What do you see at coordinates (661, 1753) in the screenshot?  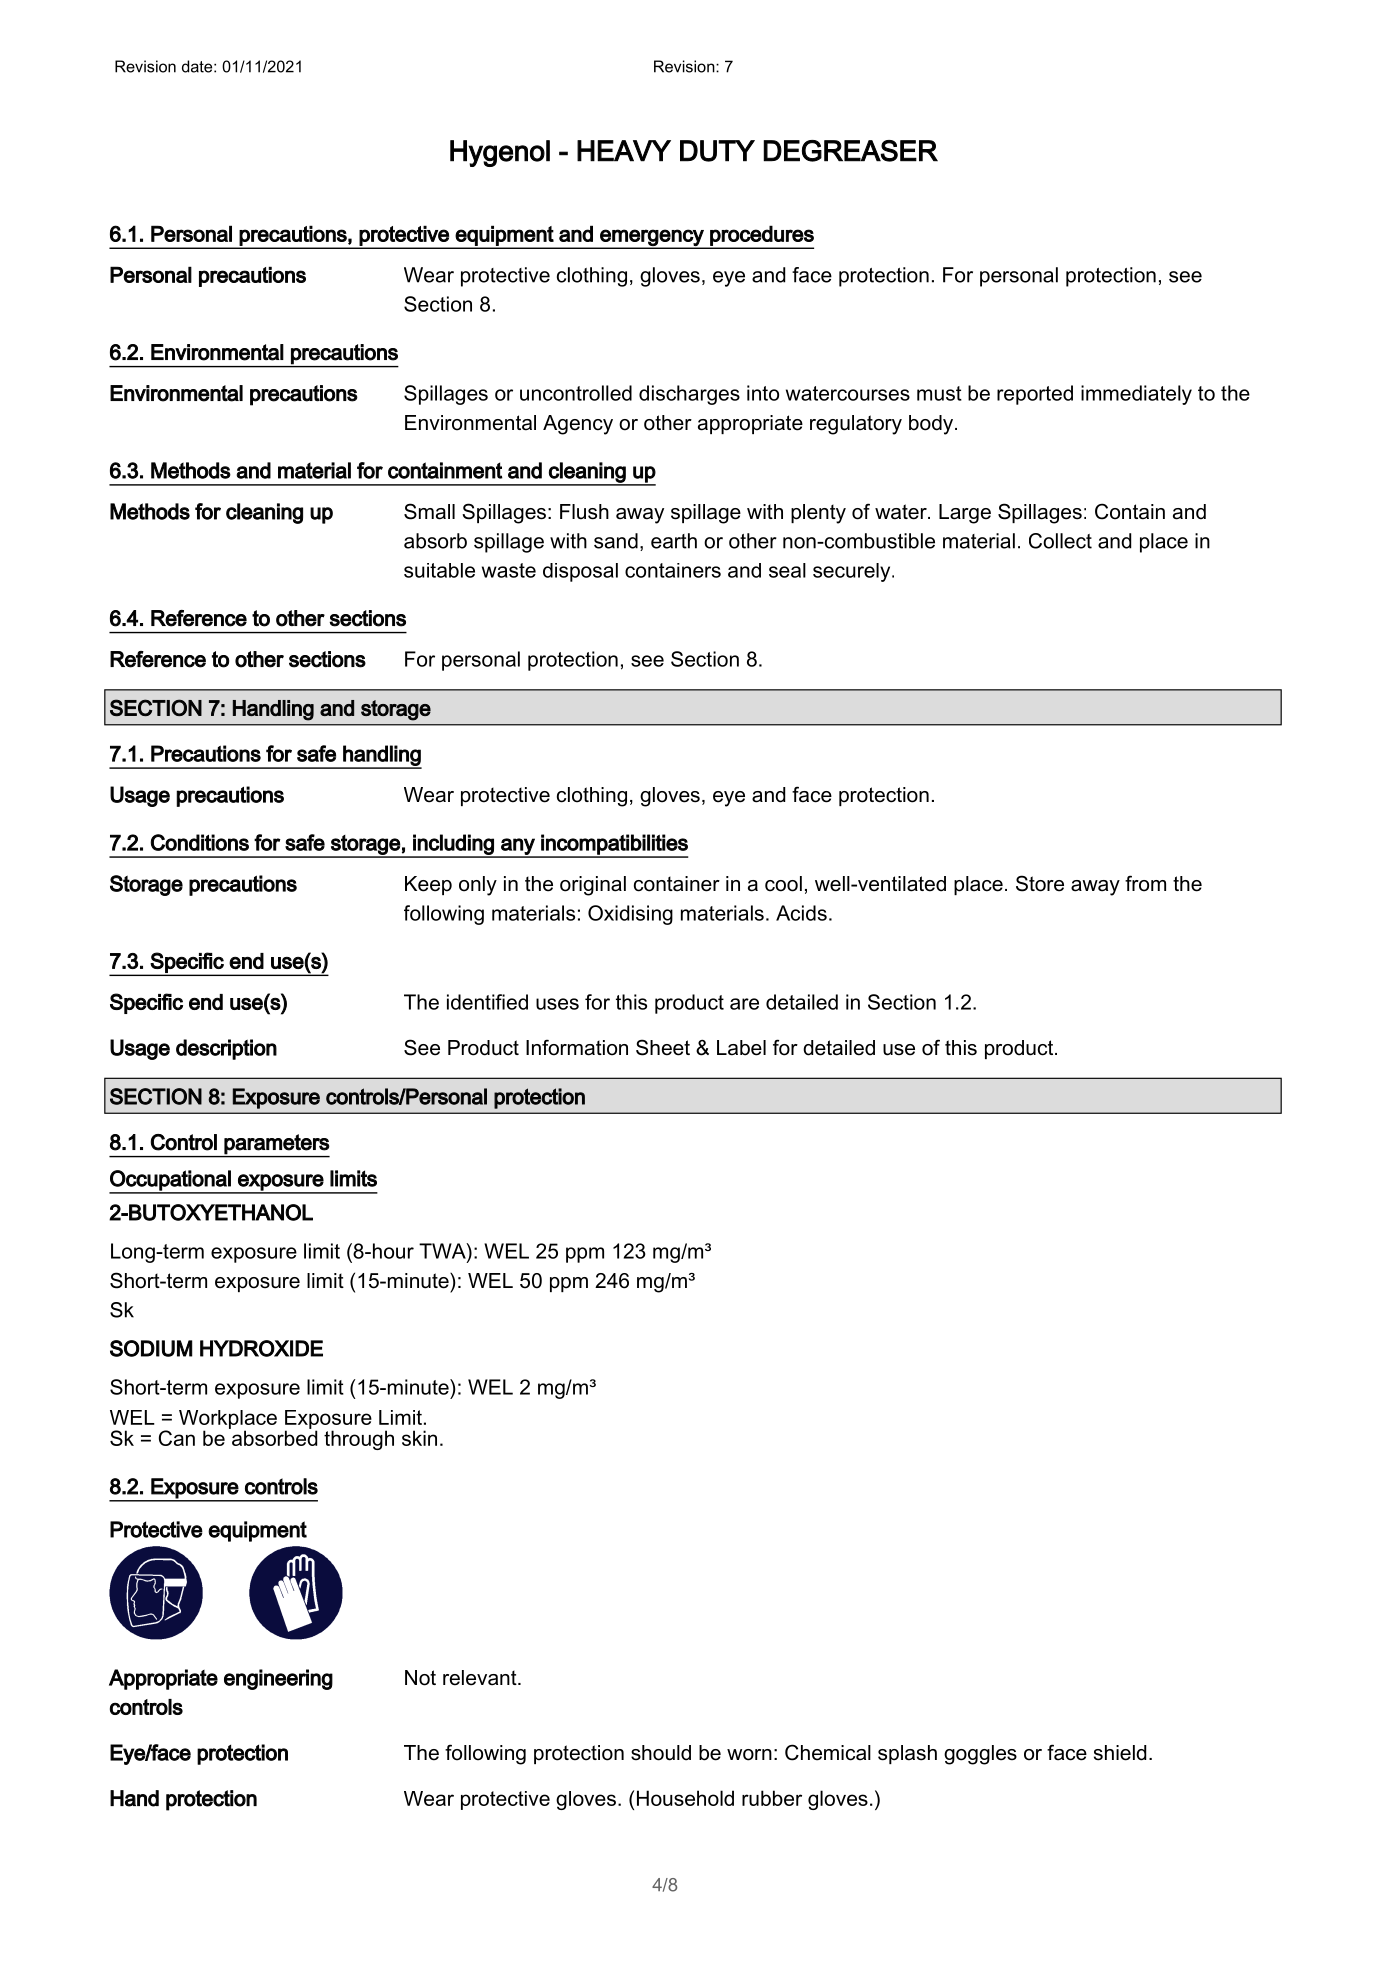 I see `should` at bounding box center [661, 1753].
